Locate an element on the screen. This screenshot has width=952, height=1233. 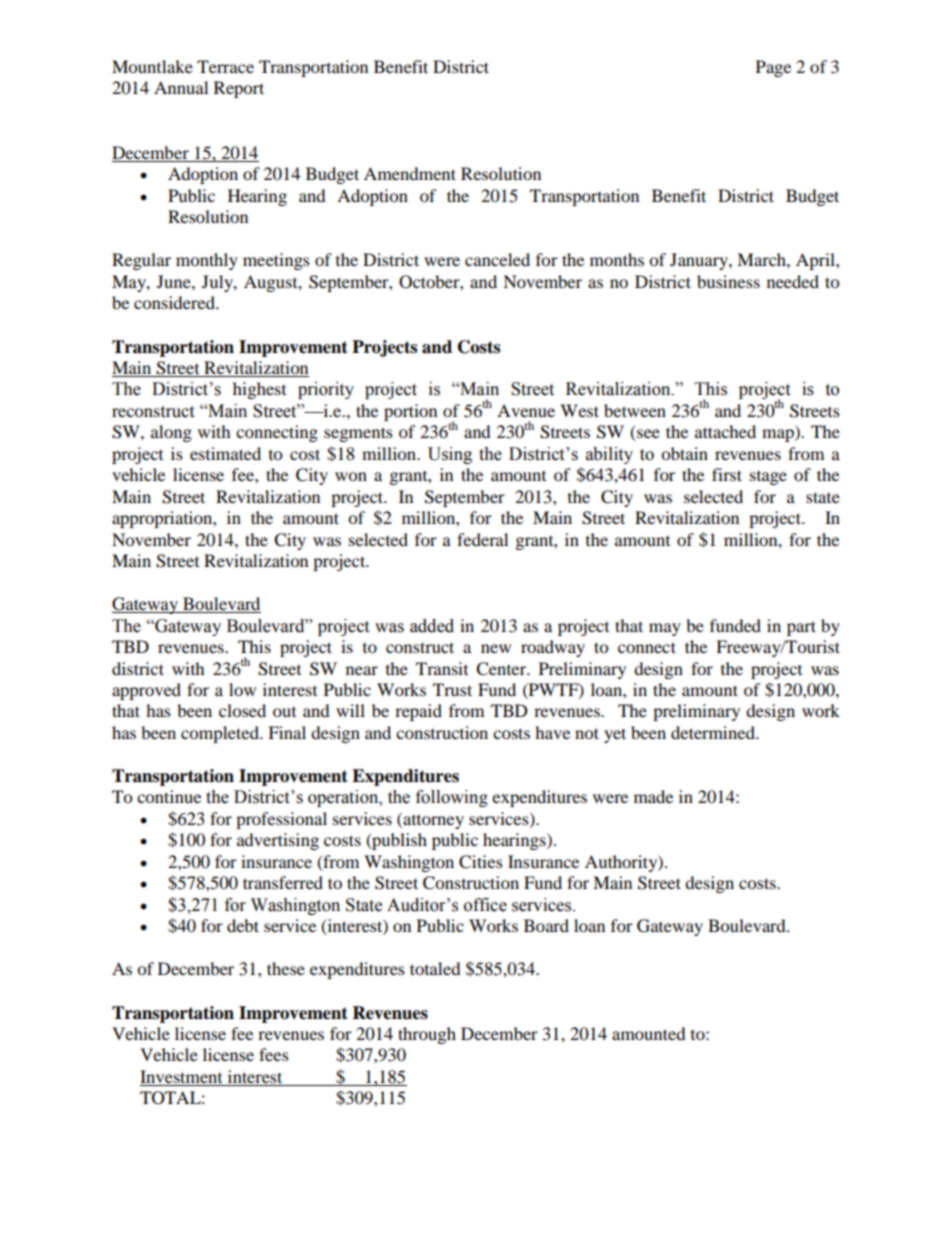
attached is located at coordinates (725, 431).
